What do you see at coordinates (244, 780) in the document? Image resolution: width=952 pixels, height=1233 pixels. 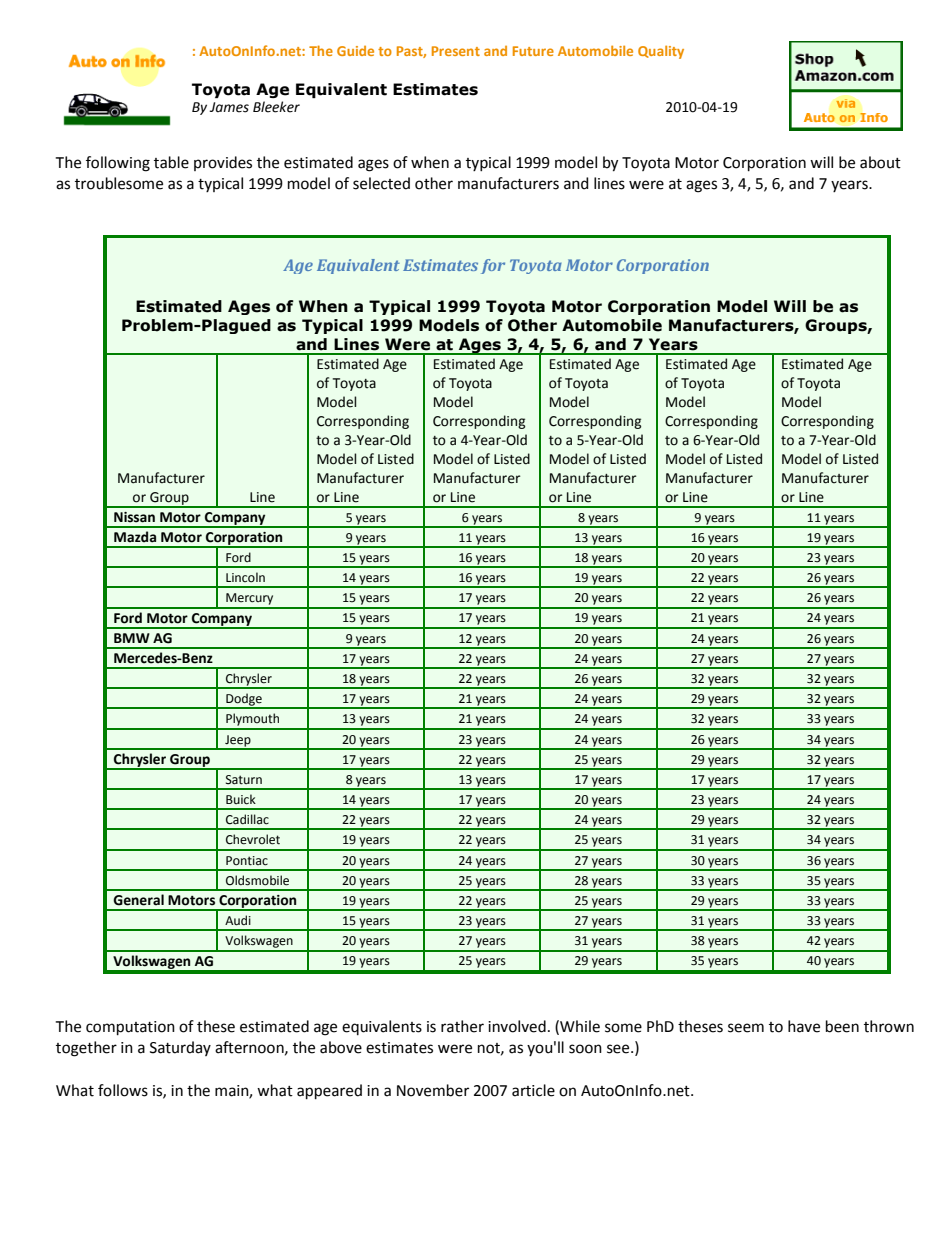 I see `Saturn` at bounding box center [244, 780].
